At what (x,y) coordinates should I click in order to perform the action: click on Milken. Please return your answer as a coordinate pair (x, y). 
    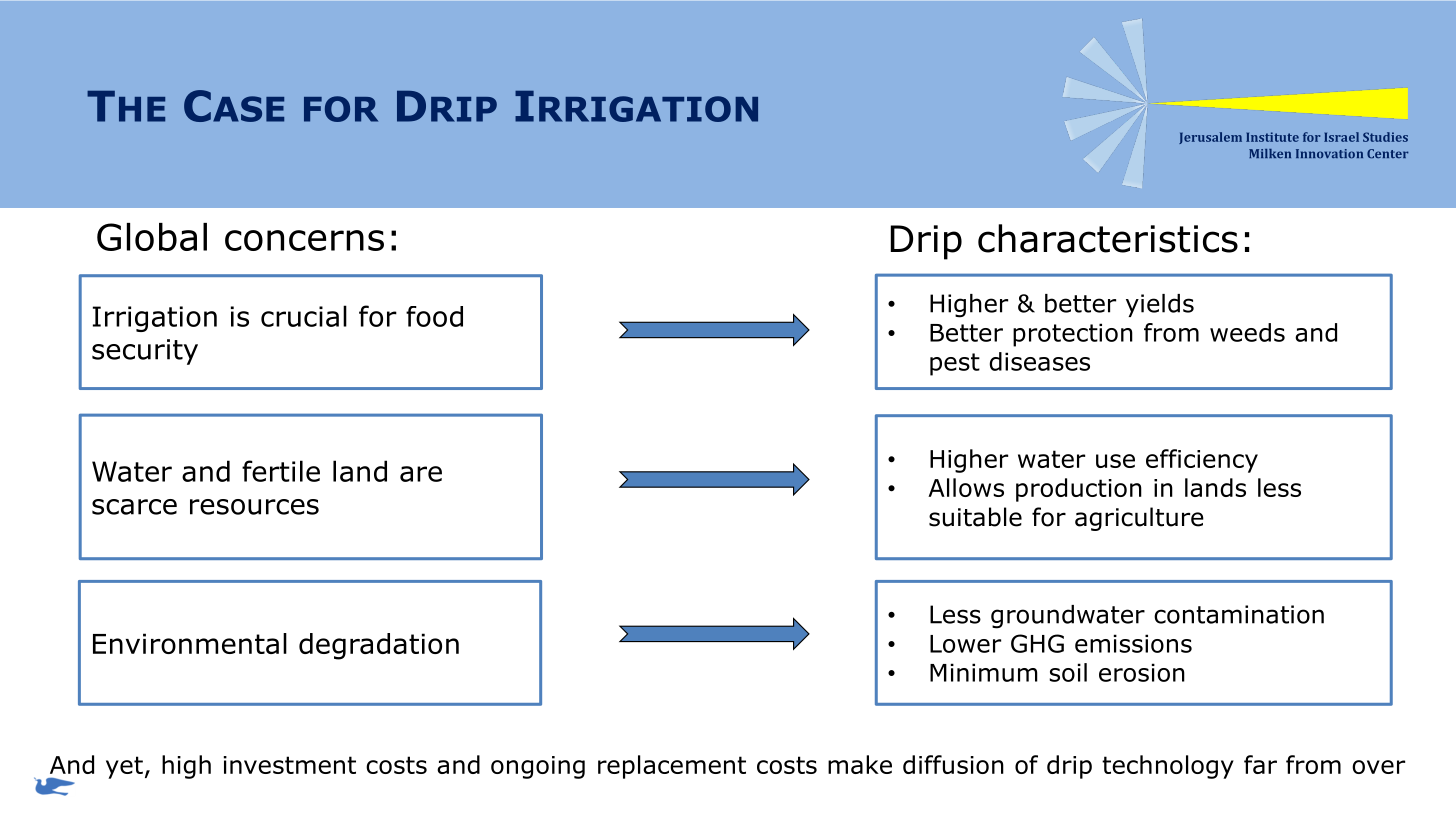
    Looking at the image, I should click on (1270, 153).
